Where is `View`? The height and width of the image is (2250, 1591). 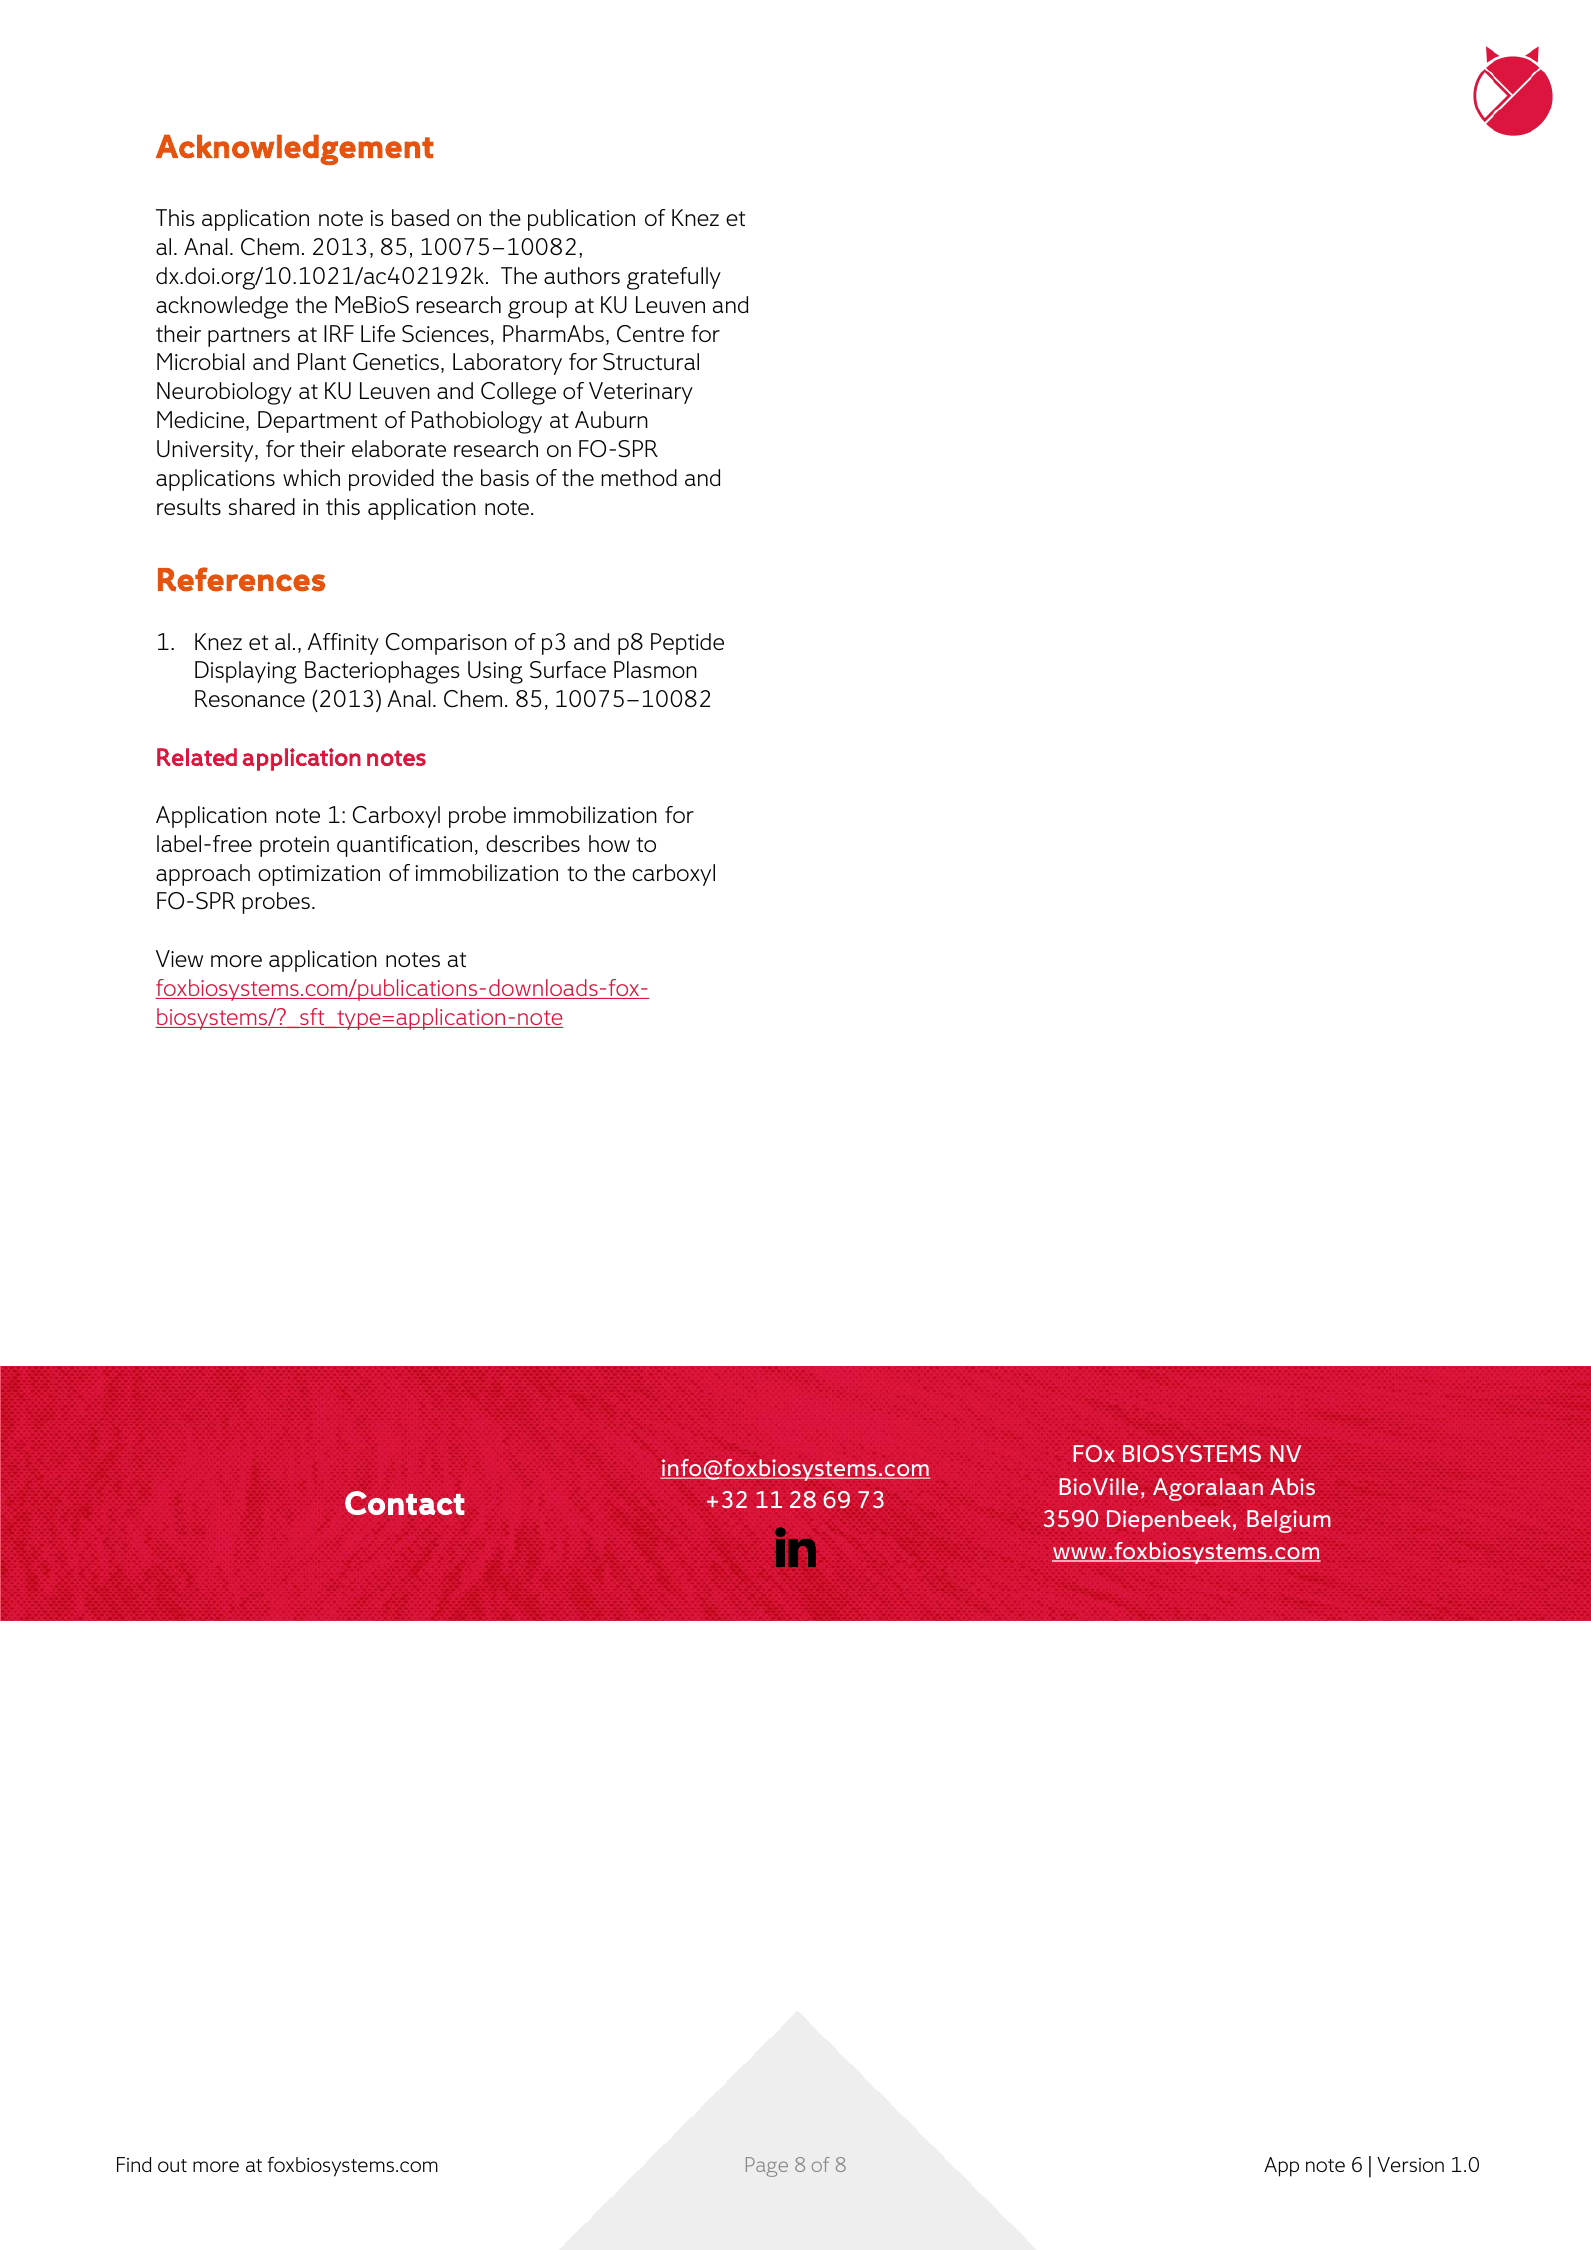 View is located at coordinates (179, 958).
